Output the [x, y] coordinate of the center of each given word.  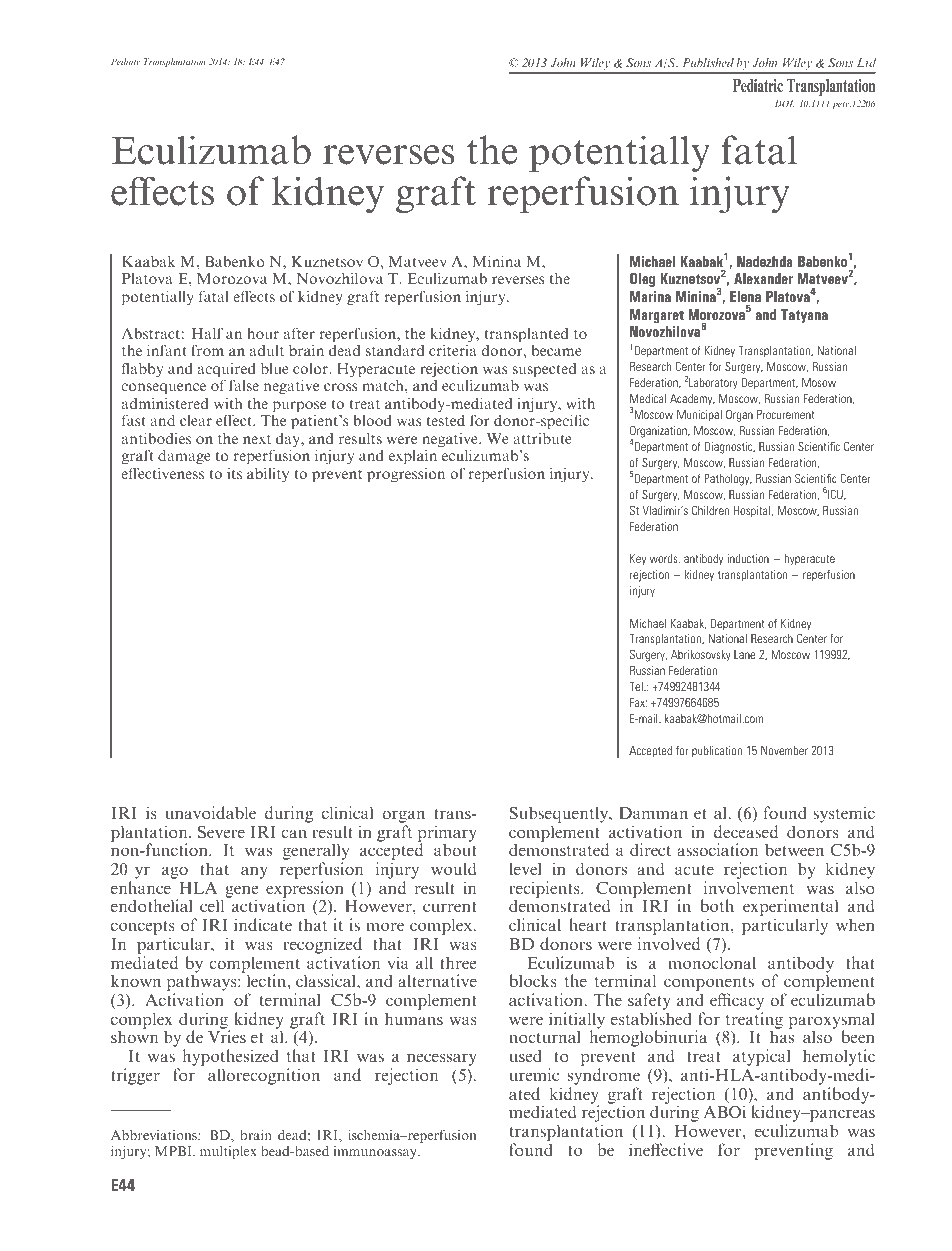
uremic [534, 1074]
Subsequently [560, 814]
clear [196, 420]
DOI [785, 103]
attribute [542, 438]
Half [207, 333]
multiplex [228, 1152]
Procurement [786, 414]
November [784, 750]
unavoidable [211, 812]
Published [708, 62]
